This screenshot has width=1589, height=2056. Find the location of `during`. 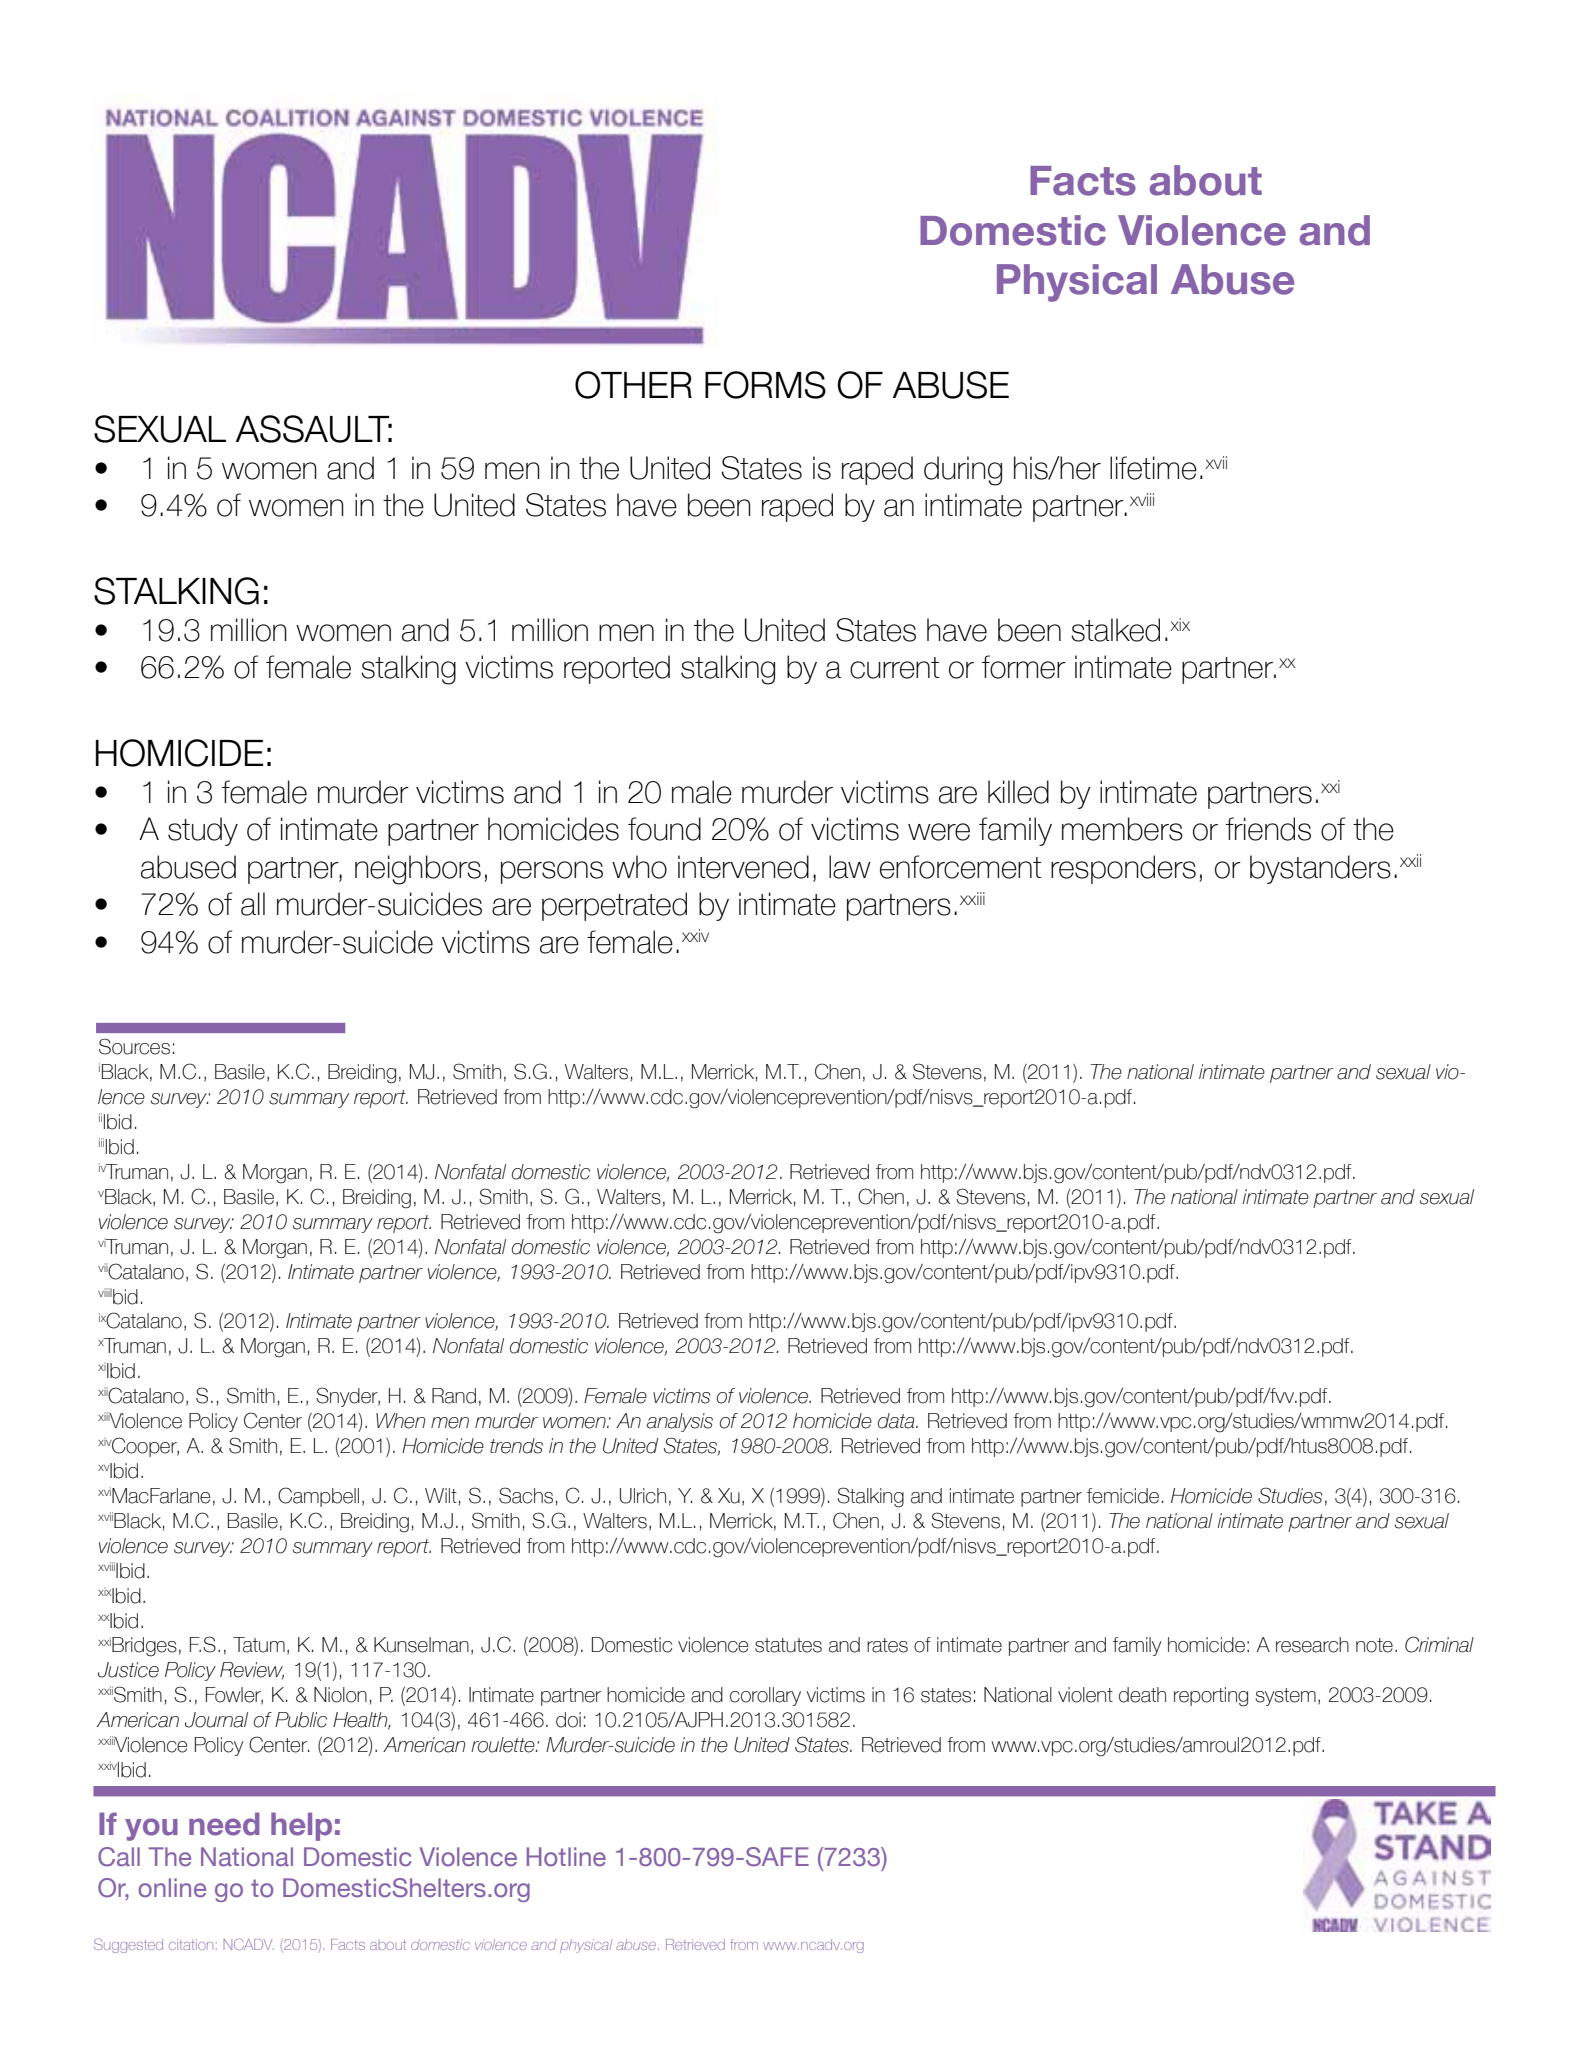

during is located at coordinates (963, 471).
